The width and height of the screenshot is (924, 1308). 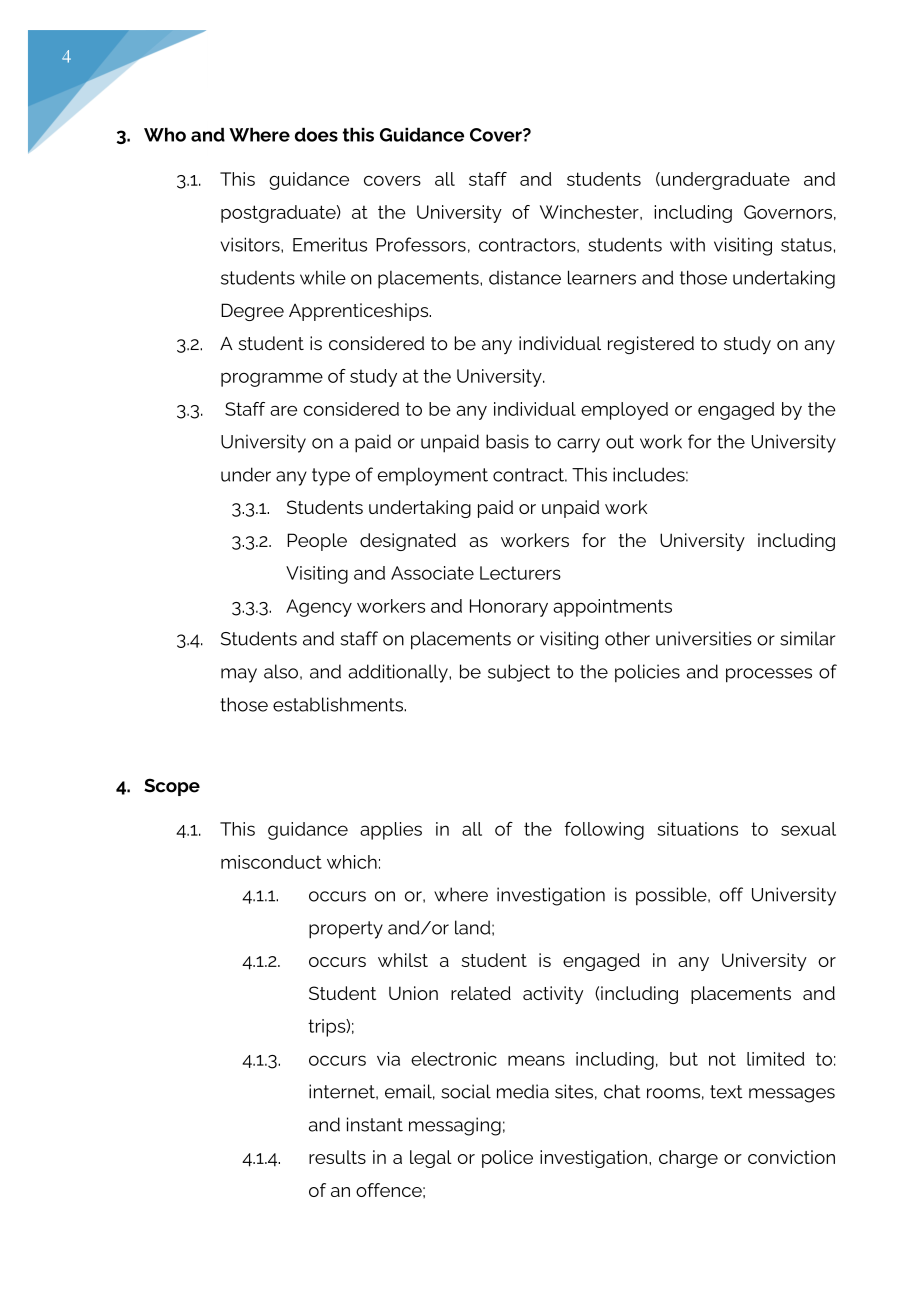 What do you see at coordinates (391, 831) in the screenshot?
I see `applies` at bounding box center [391, 831].
